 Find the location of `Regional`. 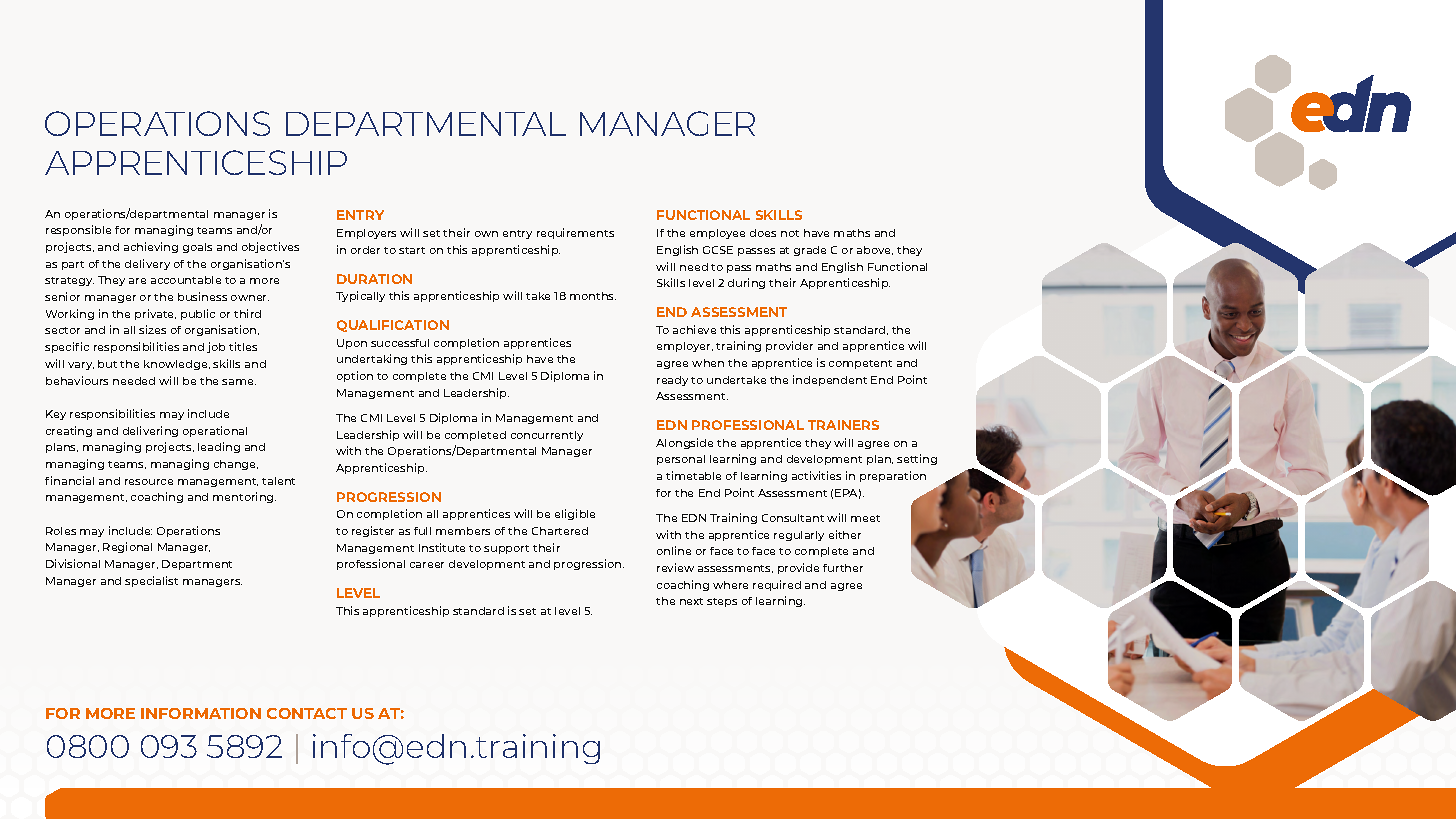

Regional is located at coordinates (127, 547).
